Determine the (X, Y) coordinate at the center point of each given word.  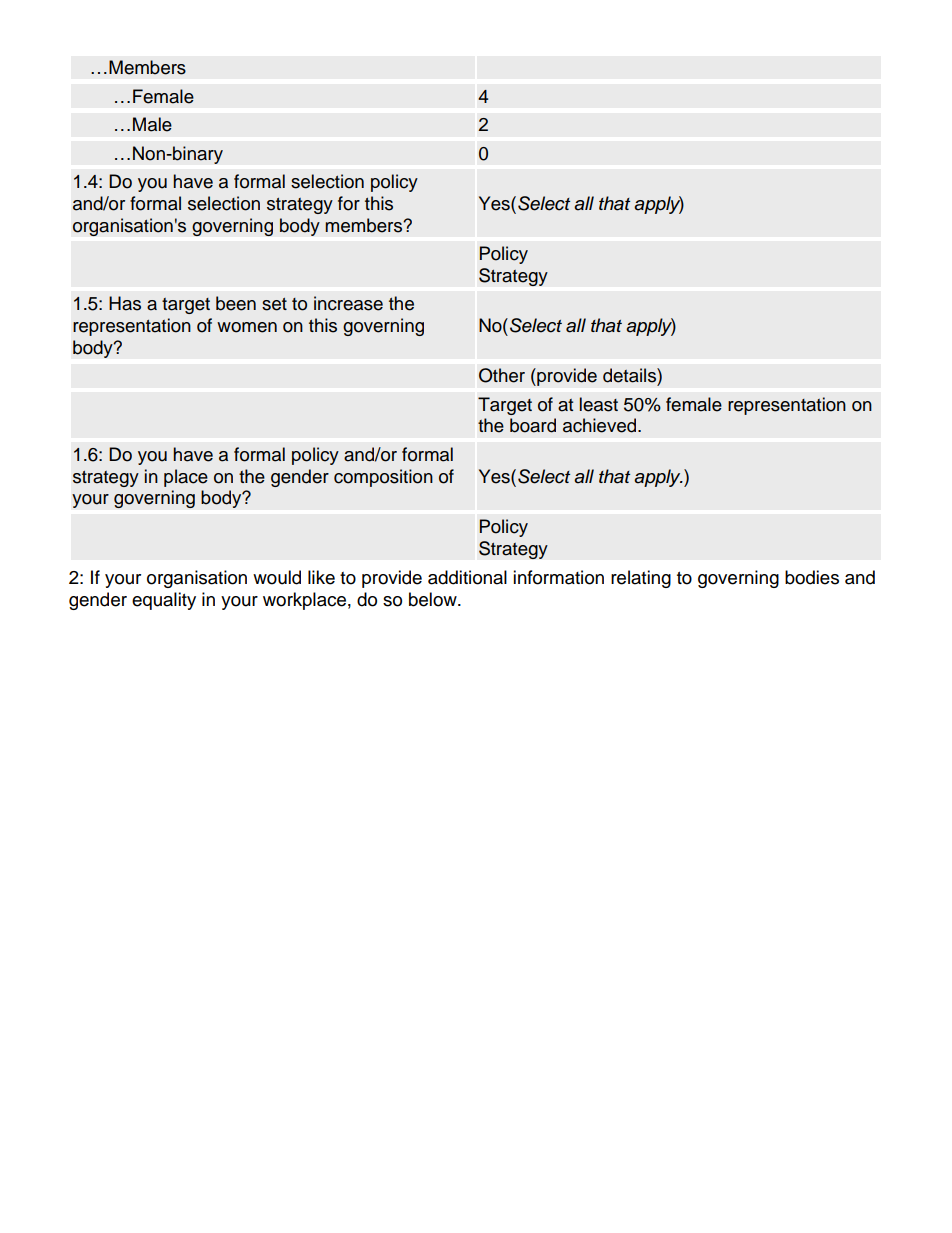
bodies (812, 577)
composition (383, 478)
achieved (599, 425)
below (434, 599)
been (236, 303)
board (533, 425)
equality (164, 601)
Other (502, 375)
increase (348, 303)
